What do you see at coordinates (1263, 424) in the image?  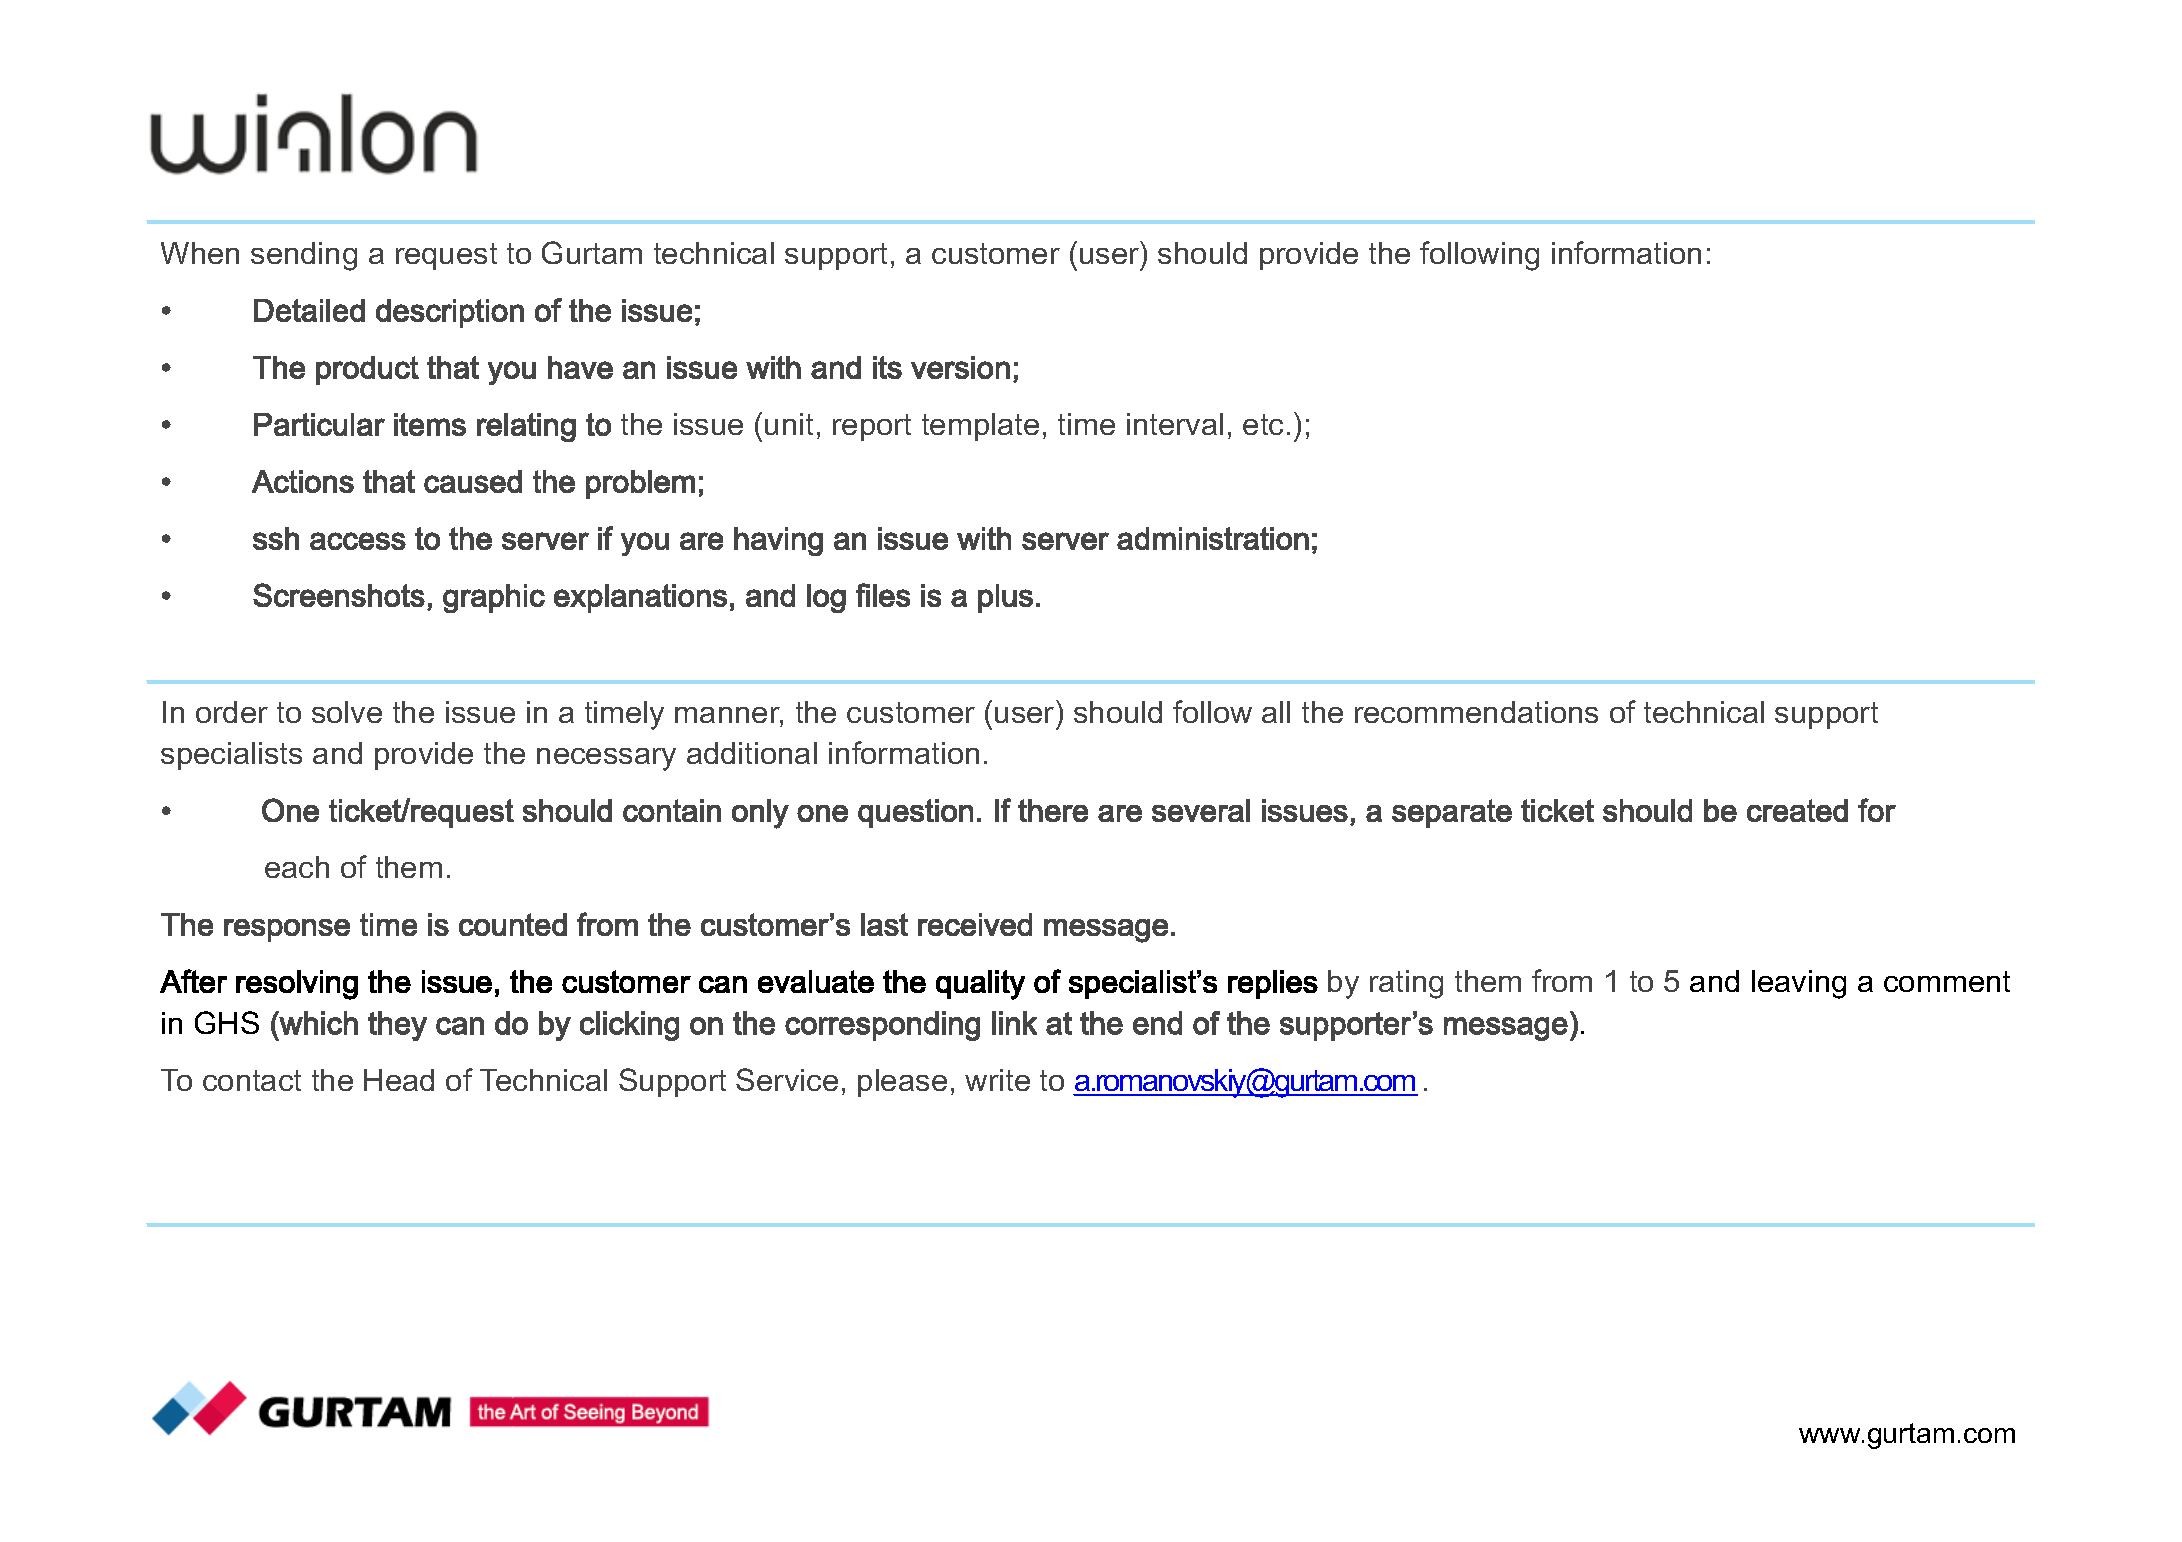 I see `etc` at bounding box center [1263, 424].
